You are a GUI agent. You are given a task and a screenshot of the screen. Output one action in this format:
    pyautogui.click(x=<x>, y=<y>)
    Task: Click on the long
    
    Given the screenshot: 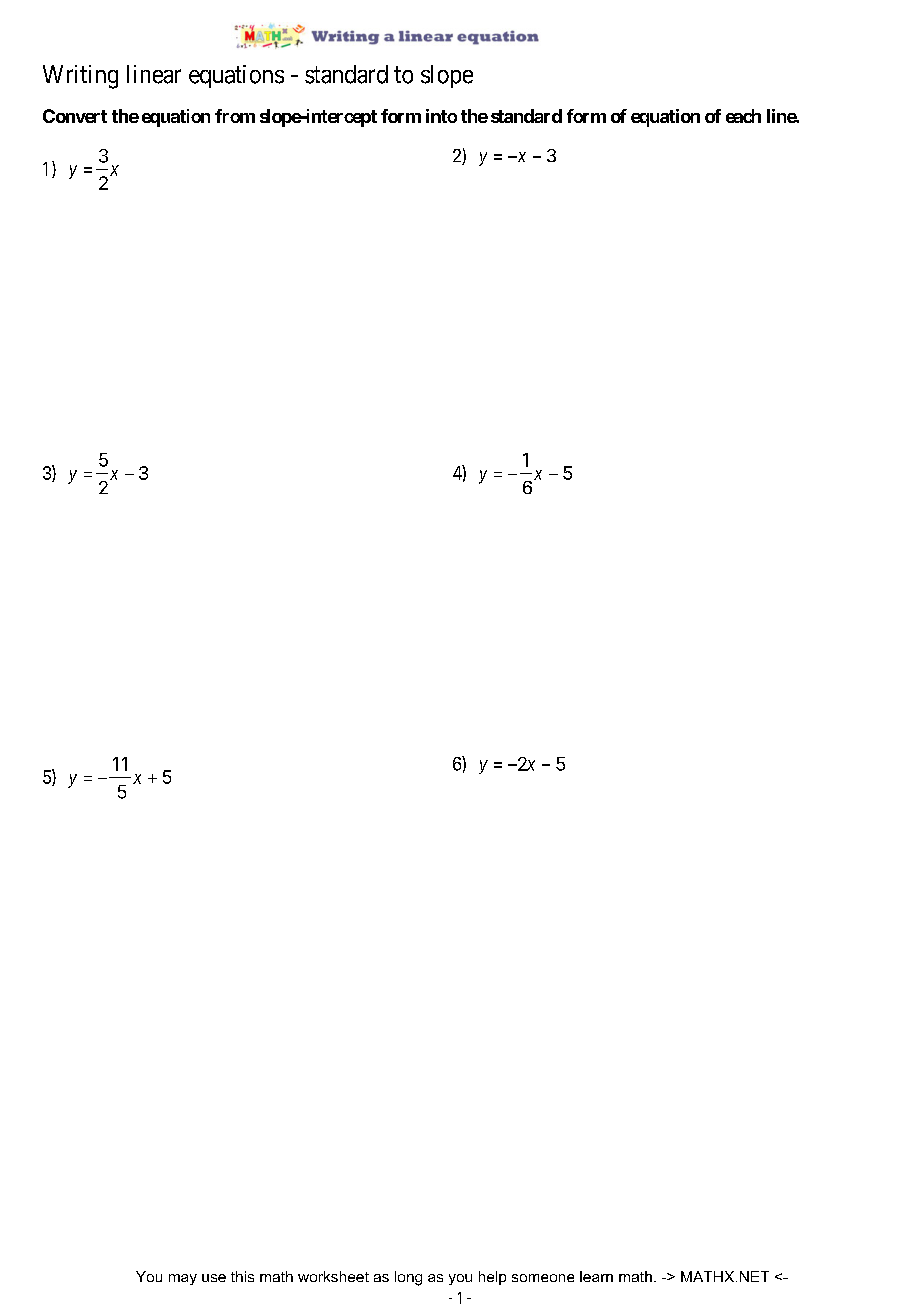 What is the action you would take?
    pyautogui.click(x=408, y=1278)
